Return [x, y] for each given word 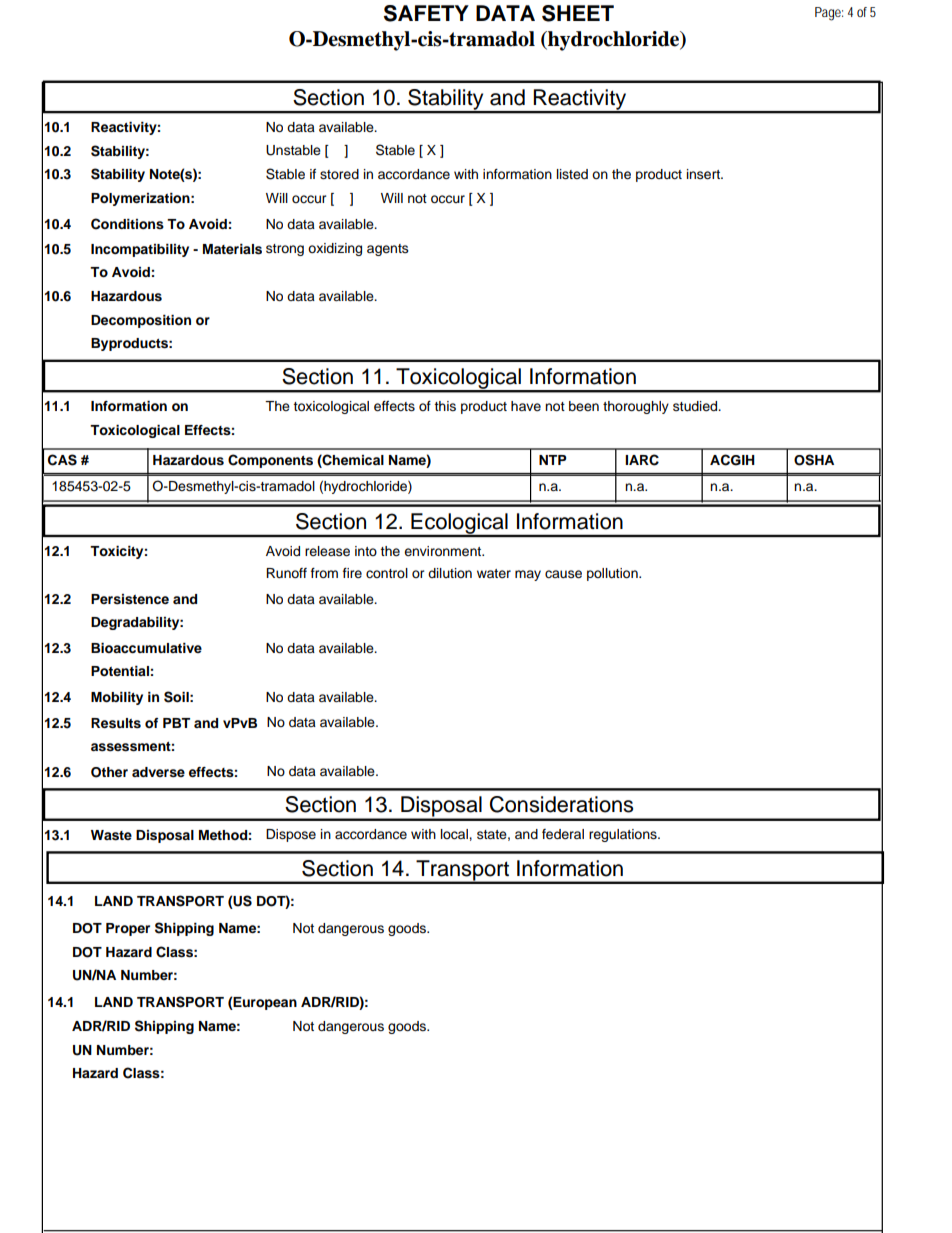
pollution [613, 574]
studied [696, 406]
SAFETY [426, 13]
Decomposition [141, 321]
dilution [450, 573]
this [445, 406]
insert [704, 174]
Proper [128, 929]
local [455, 834]
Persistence [130, 599]
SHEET [578, 13]
